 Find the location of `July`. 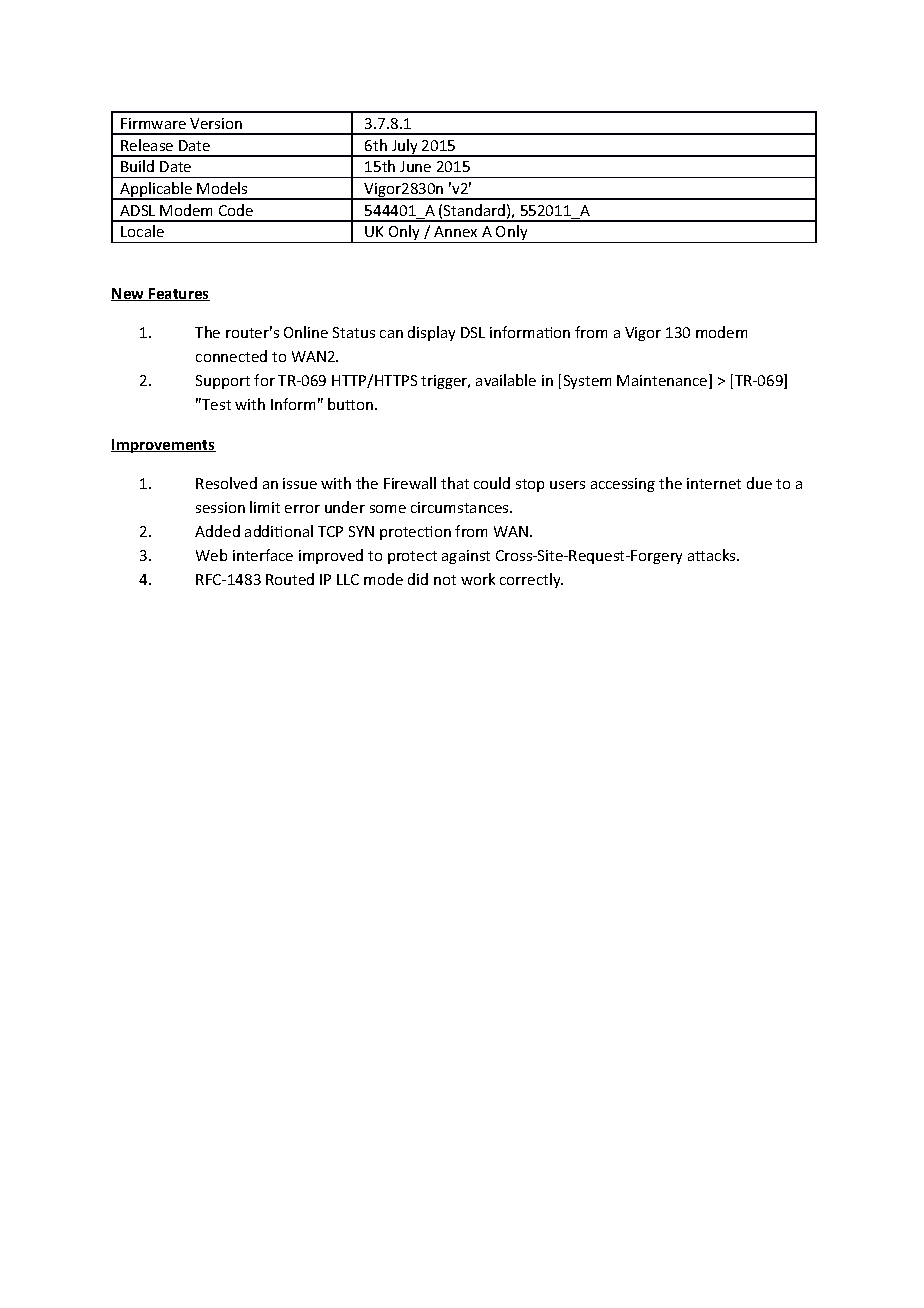

July is located at coordinates (405, 148).
